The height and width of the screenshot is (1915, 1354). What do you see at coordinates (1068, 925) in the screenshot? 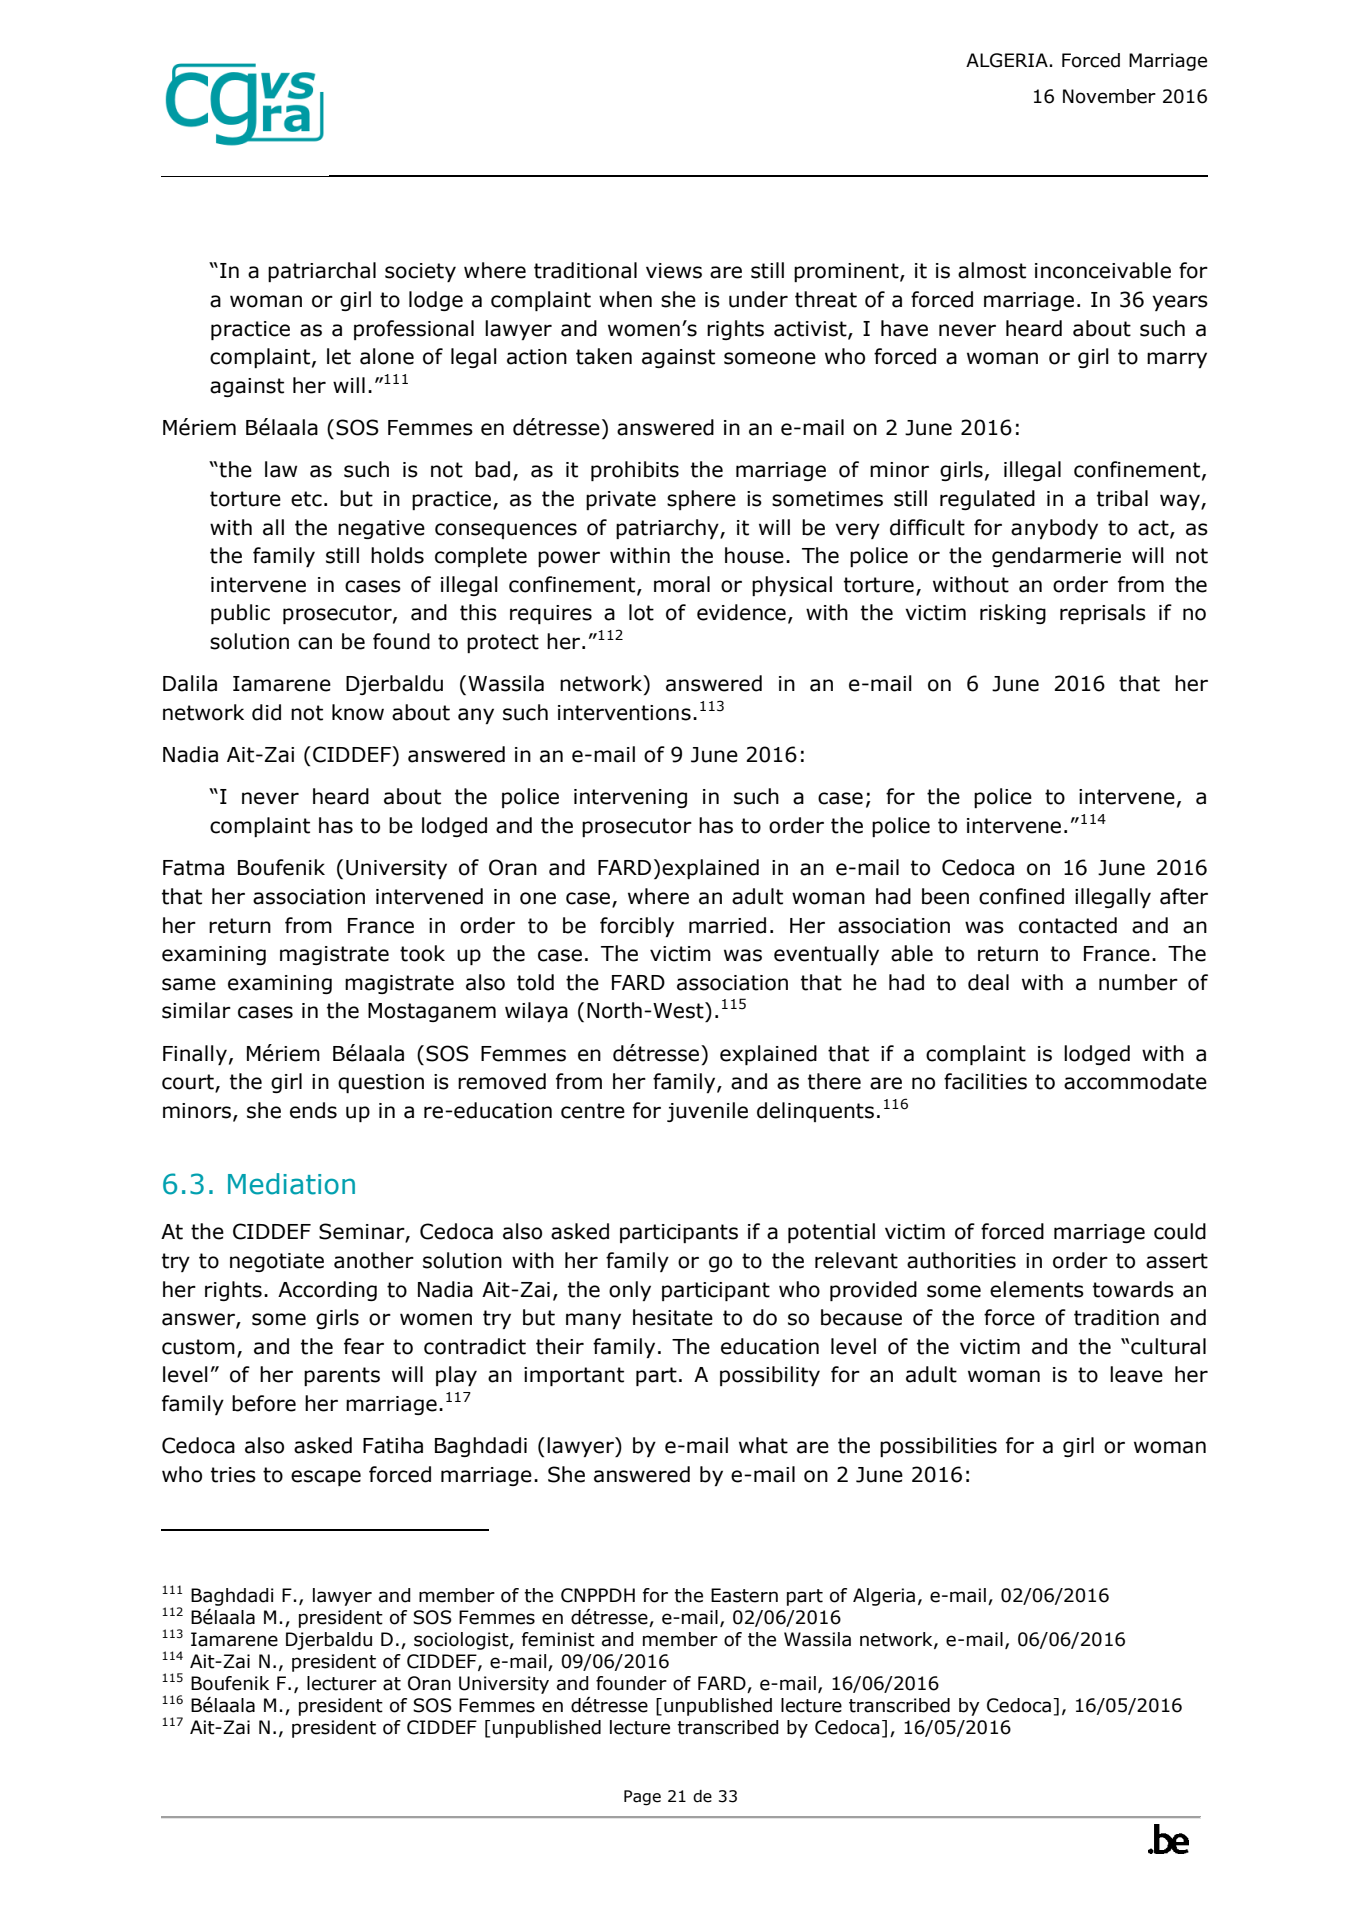
I see `contacted` at bounding box center [1068, 925].
